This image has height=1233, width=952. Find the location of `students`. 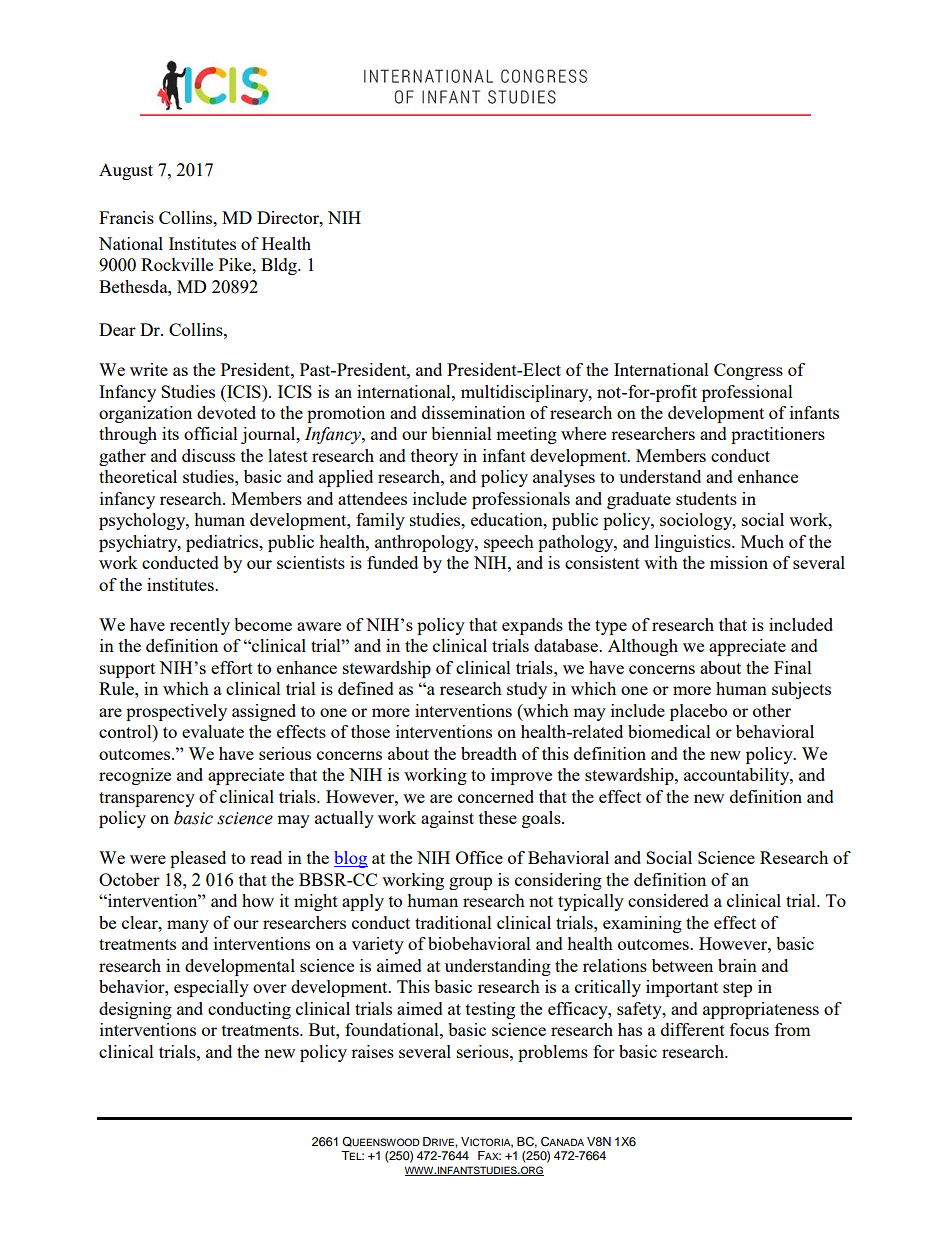

students is located at coordinates (706, 498).
